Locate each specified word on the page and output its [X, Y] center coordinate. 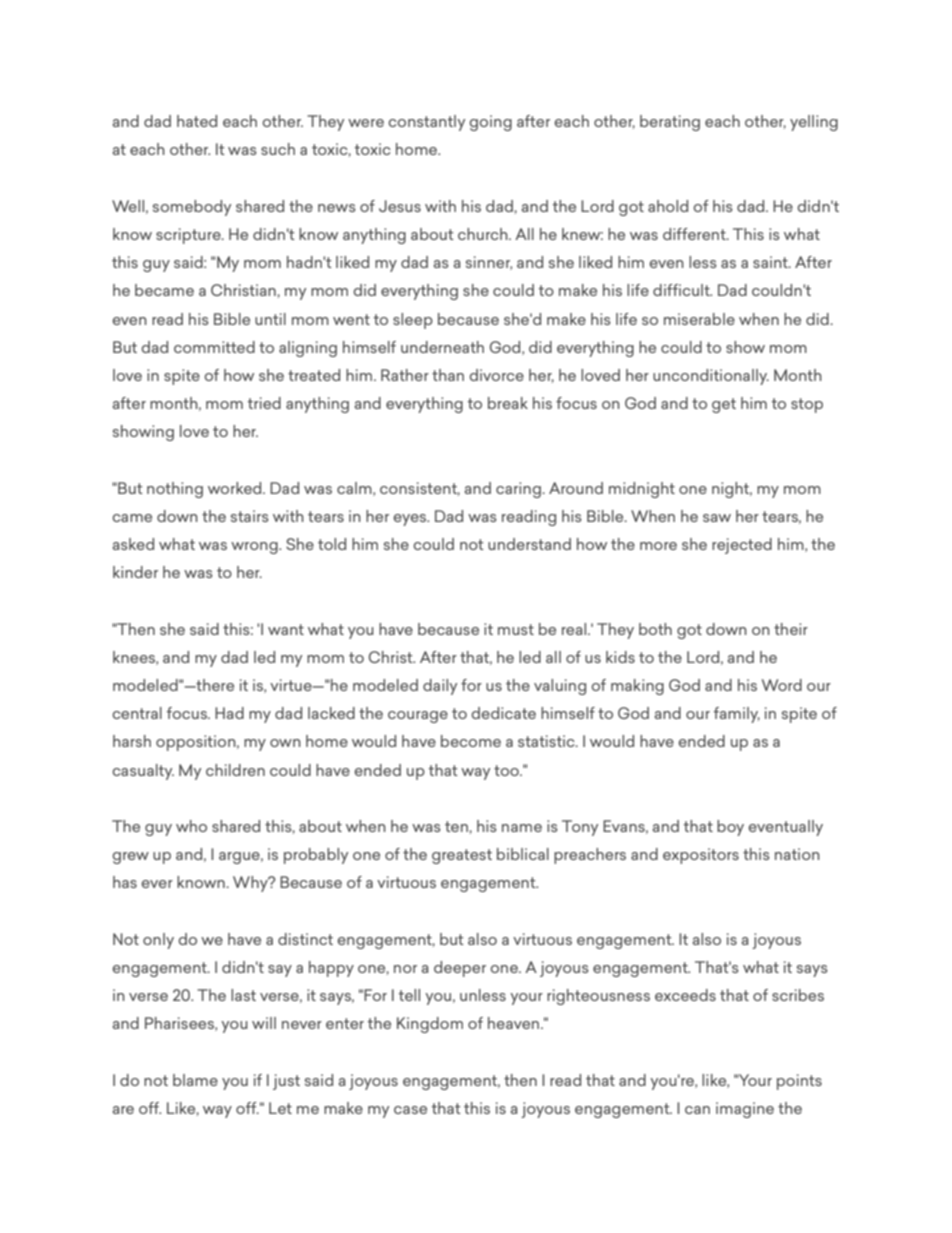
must [516, 629]
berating [670, 123]
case [410, 1110]
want [286, 629]
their [791, 629]
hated [197, 121]
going [491, 123]
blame [195, 1080]
